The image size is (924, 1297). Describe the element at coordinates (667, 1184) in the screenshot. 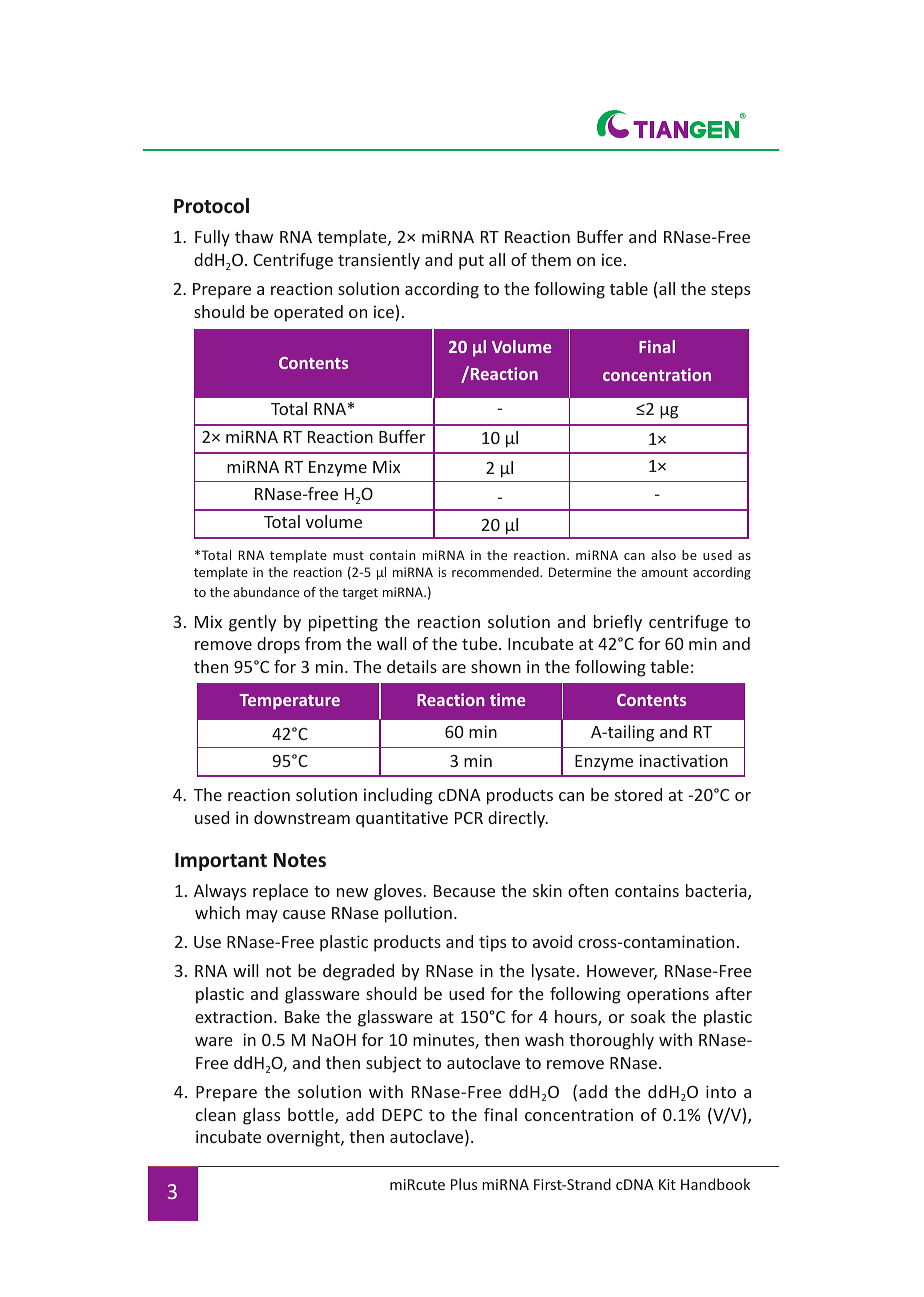

I see `Kit` at that location.
